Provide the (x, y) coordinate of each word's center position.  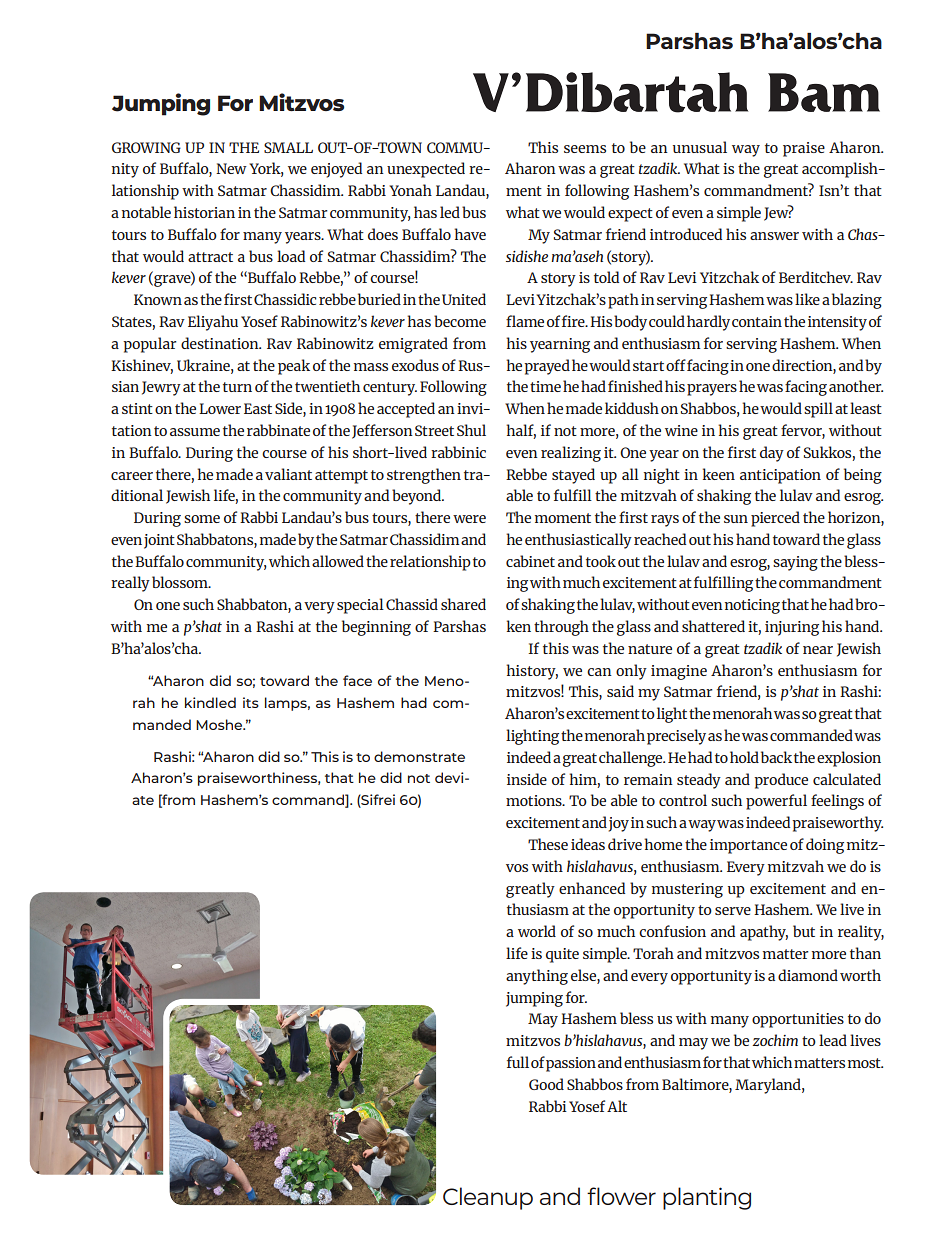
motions (535, 800)
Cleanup (488, 1198)
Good (546, 1084)
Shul (471, 430)
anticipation (780, 476)
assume (195, 432)
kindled (210, 702)
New (231, 168)
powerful (776, 802)
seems (585, 149)
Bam (824, 92)
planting (707, 1198)
